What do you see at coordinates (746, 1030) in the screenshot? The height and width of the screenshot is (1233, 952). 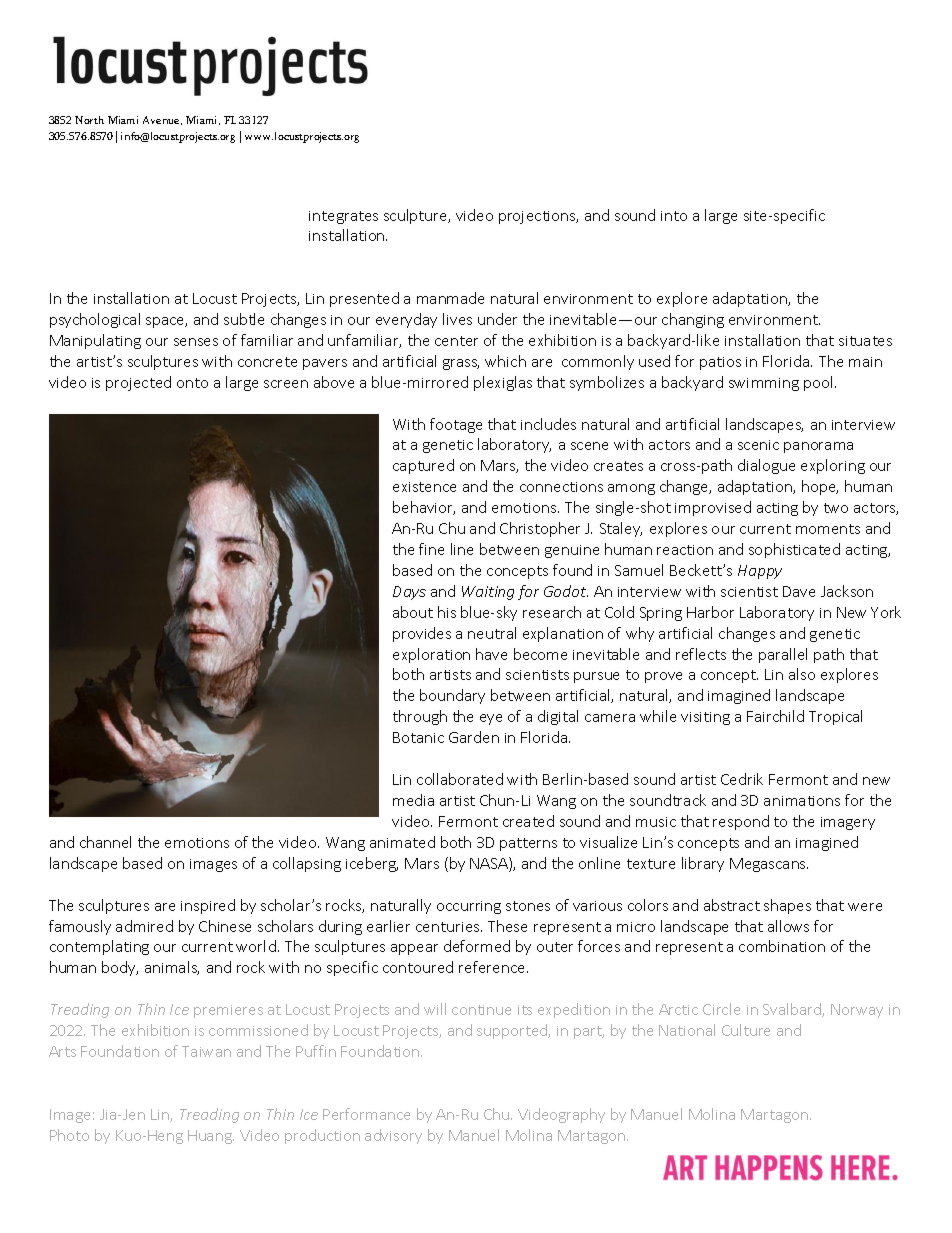 I see `Culture` at bounding box center [746, 1030].
